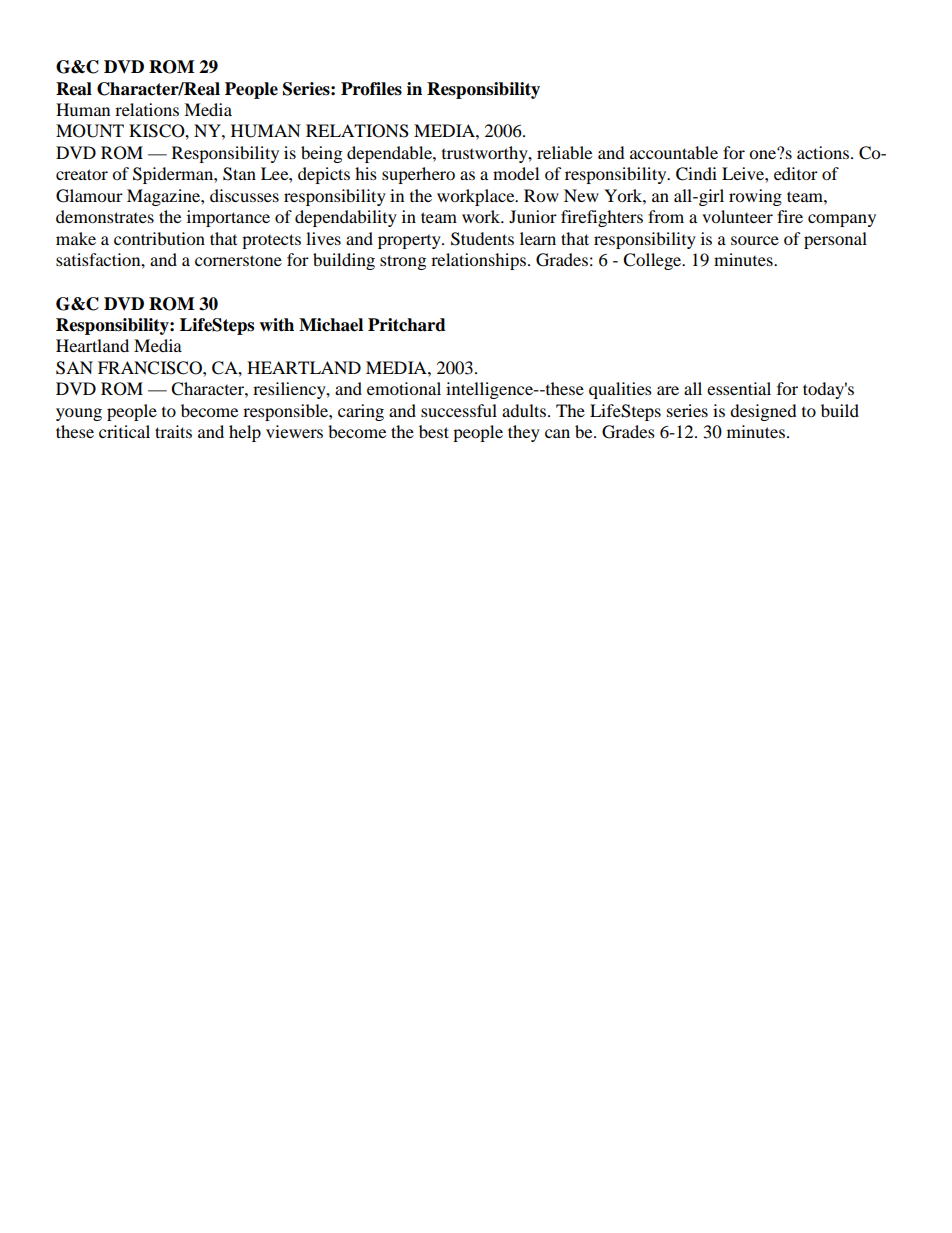 This document has height=1233, width=952. Describe the element at coordinates (238, 260) in the document. I see `cornerstone` at that location.
